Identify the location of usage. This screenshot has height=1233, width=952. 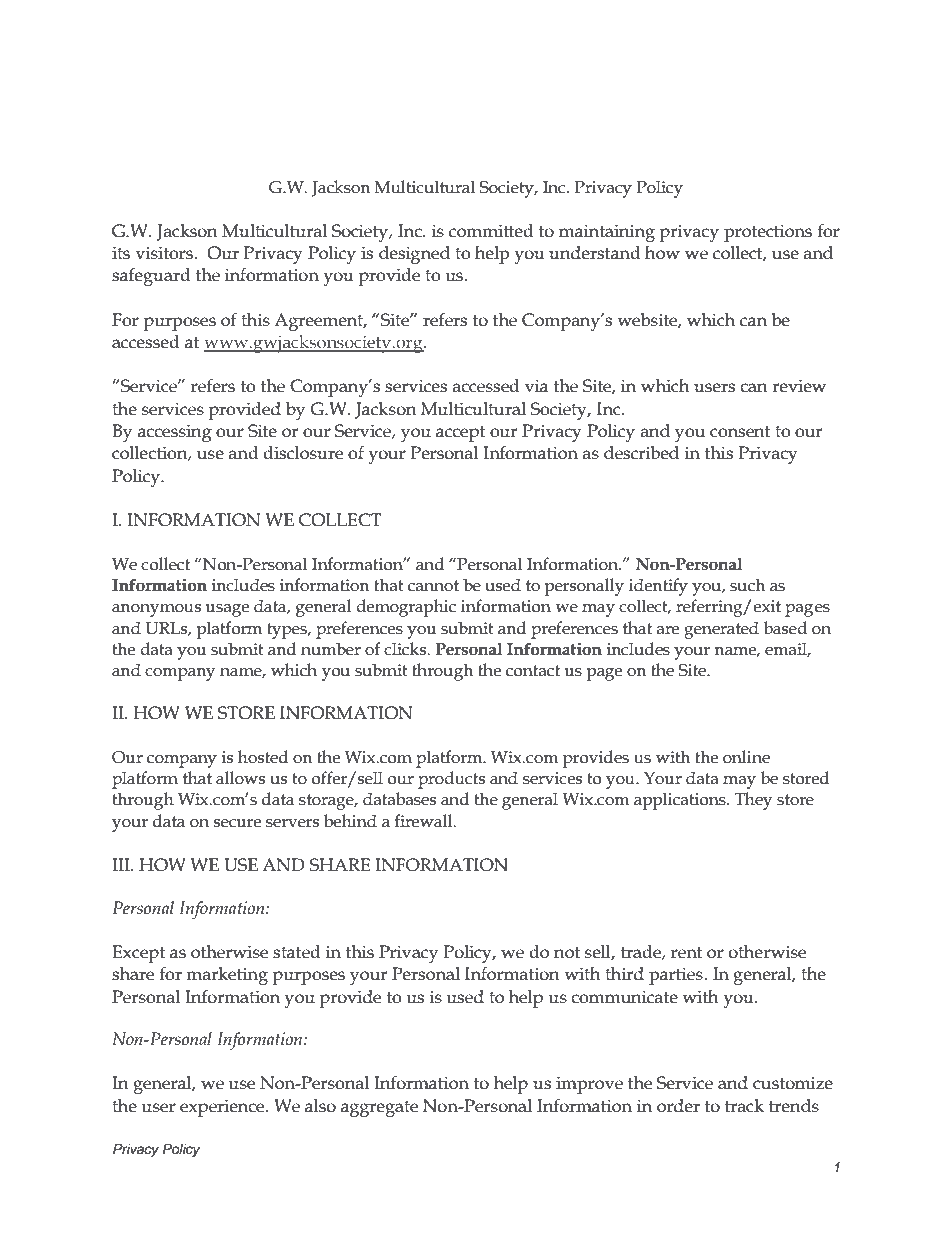
(227, 610).
